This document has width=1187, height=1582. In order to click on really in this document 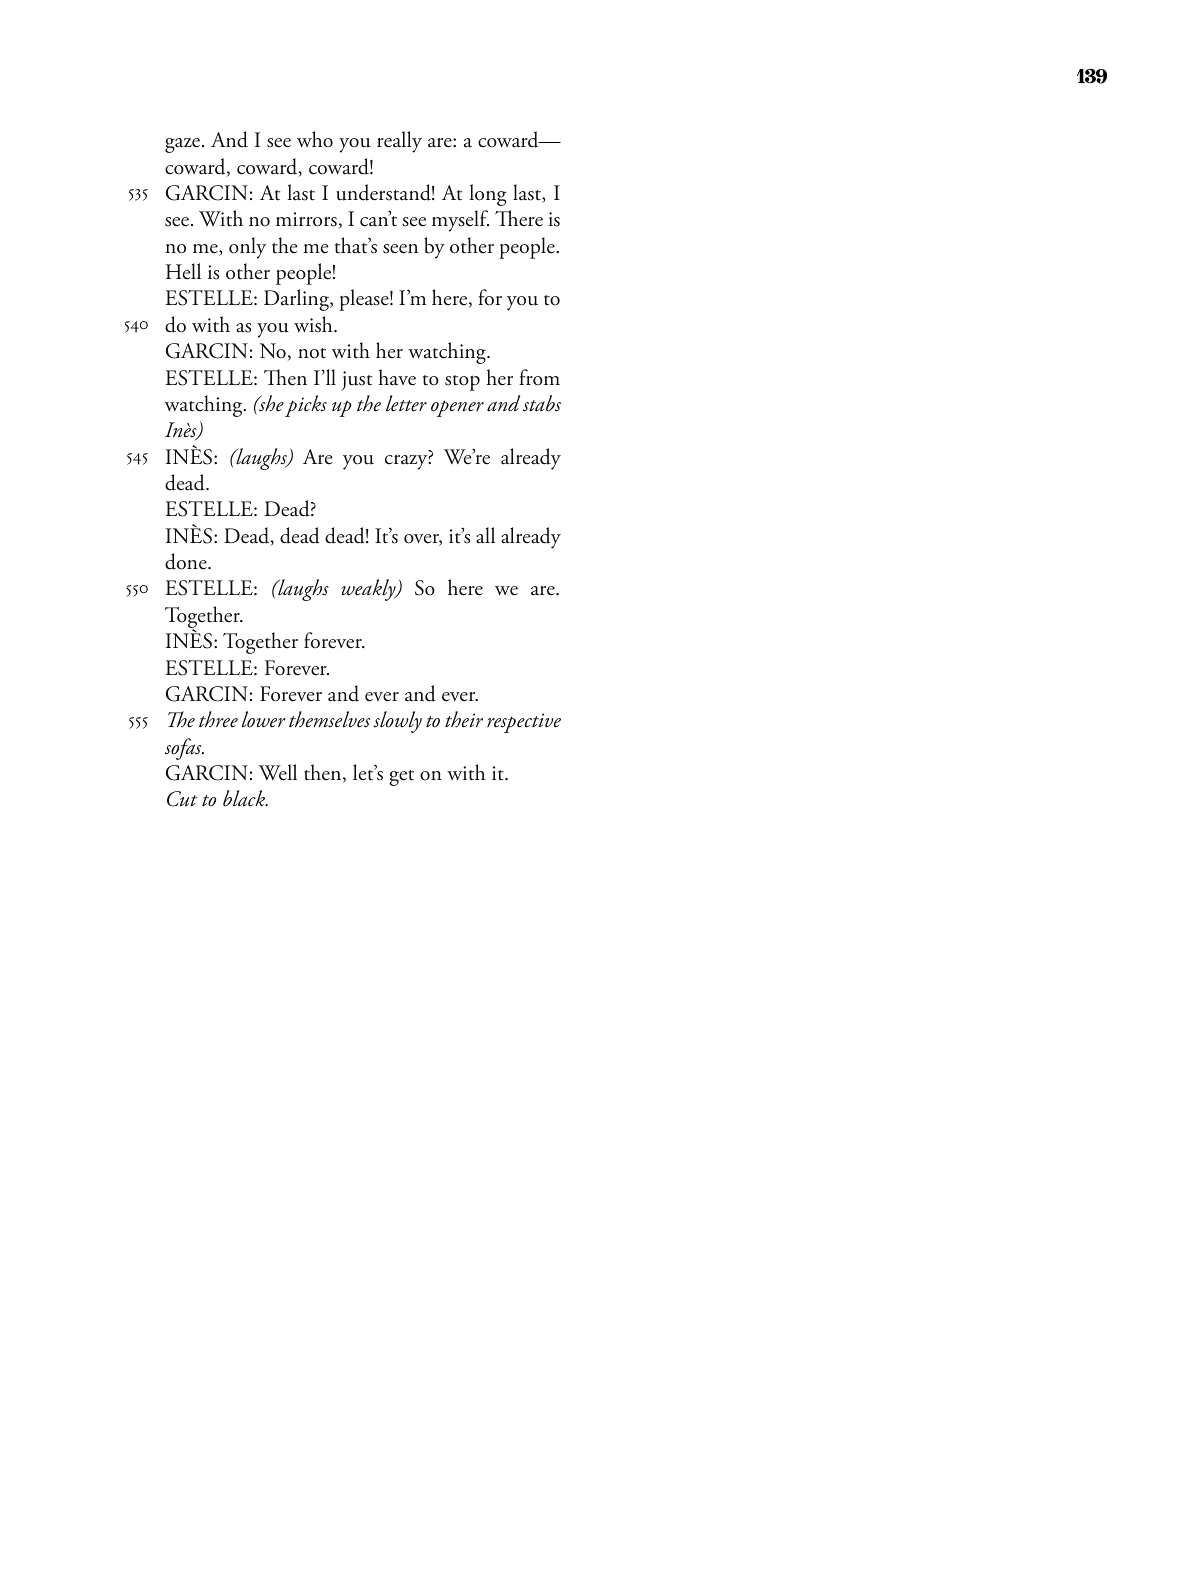, I will do `click(399, 142)`.
